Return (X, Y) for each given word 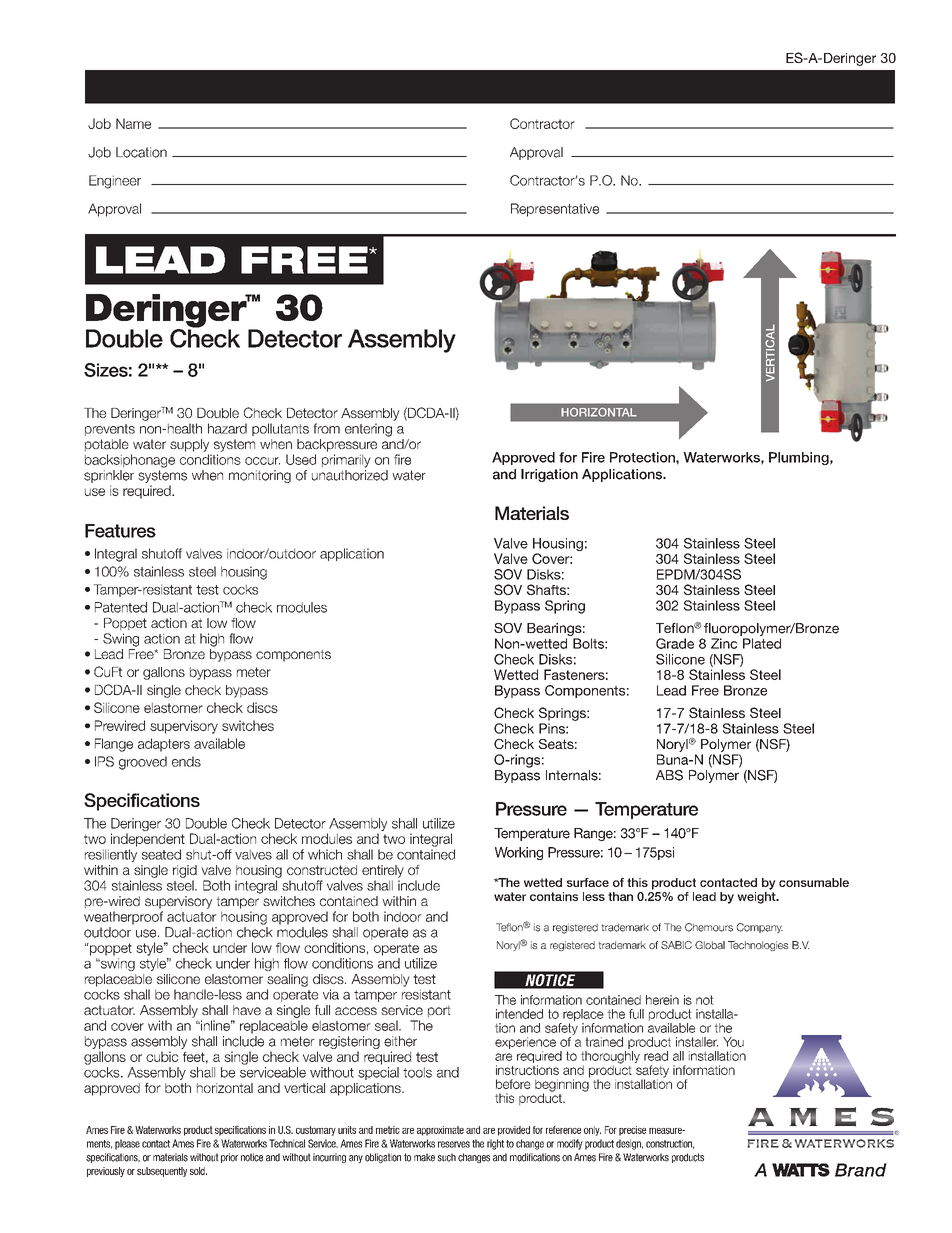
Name (133, 123)
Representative (555, 210)
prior (229, 1158)
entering (368, 430)
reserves (454, 1144)
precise (632, 1131)
